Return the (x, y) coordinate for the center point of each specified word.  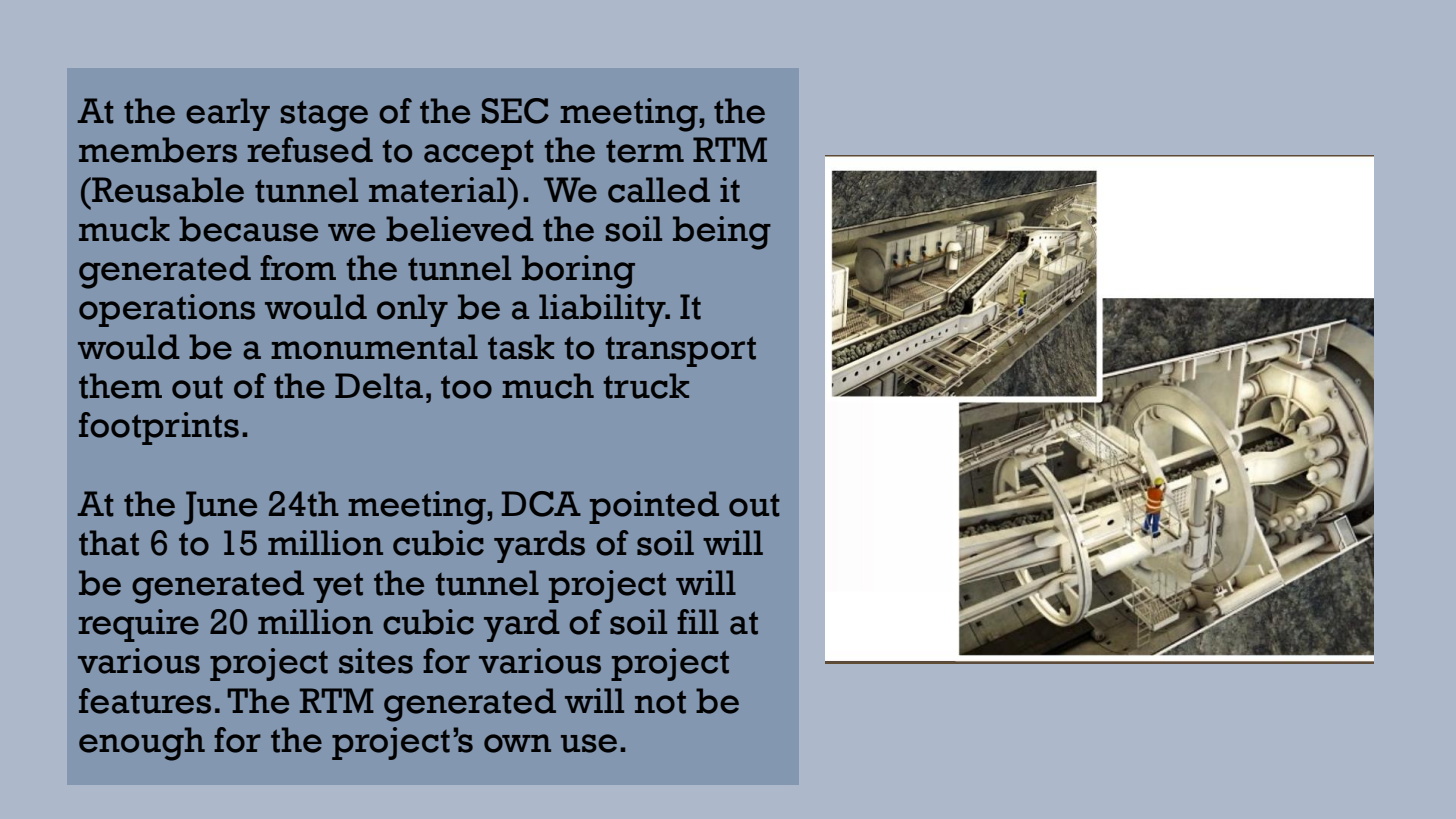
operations (167, 310)
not (660, 702)
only (412, 310)
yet (338, 588)
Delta (379, 386)
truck (646, 386)
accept (479, 155)
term (645, 151)
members (158, 150)
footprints (159, 428)
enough (142, 744)
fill (698, 621)
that (109, 543)
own (517, 743)
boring (578, 272)
